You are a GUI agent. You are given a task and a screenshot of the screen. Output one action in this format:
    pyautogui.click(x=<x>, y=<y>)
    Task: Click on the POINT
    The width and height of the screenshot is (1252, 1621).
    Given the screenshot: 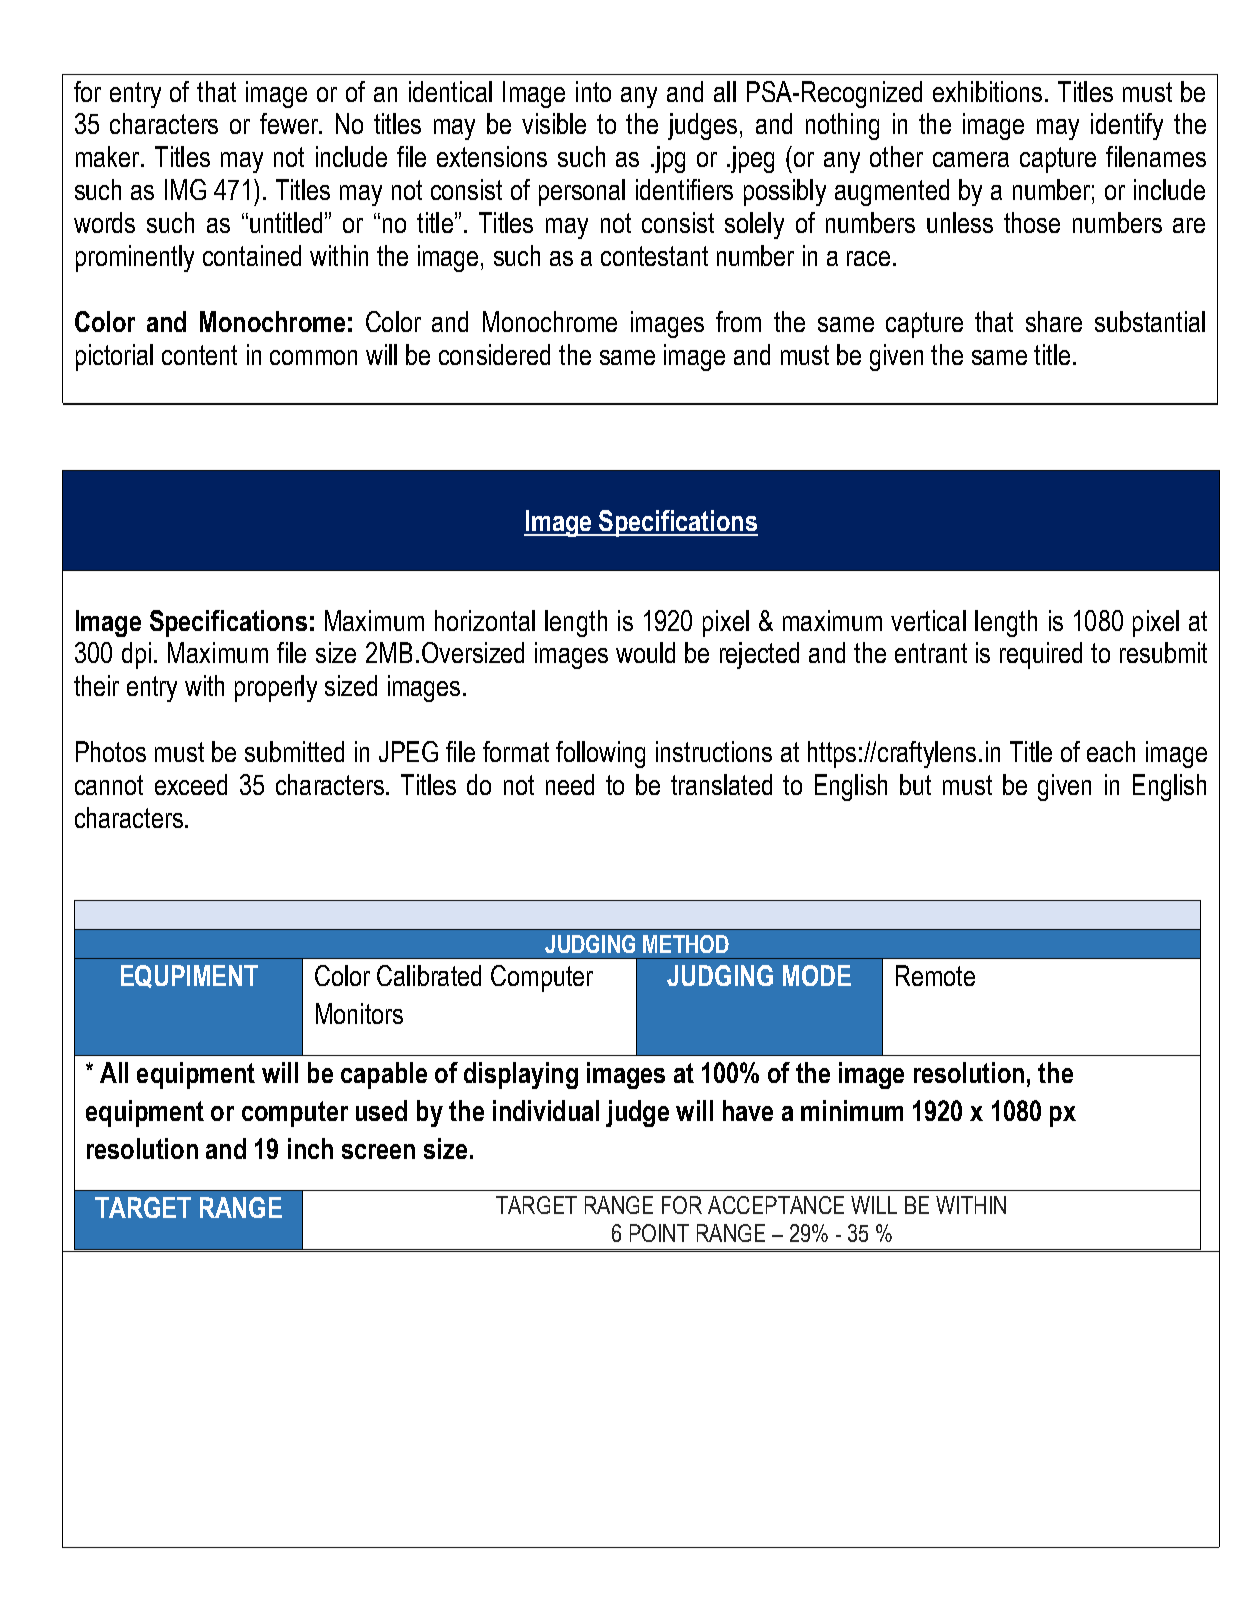 What is the action you would take?
    pyautogui.click(x=659, y=1233)
